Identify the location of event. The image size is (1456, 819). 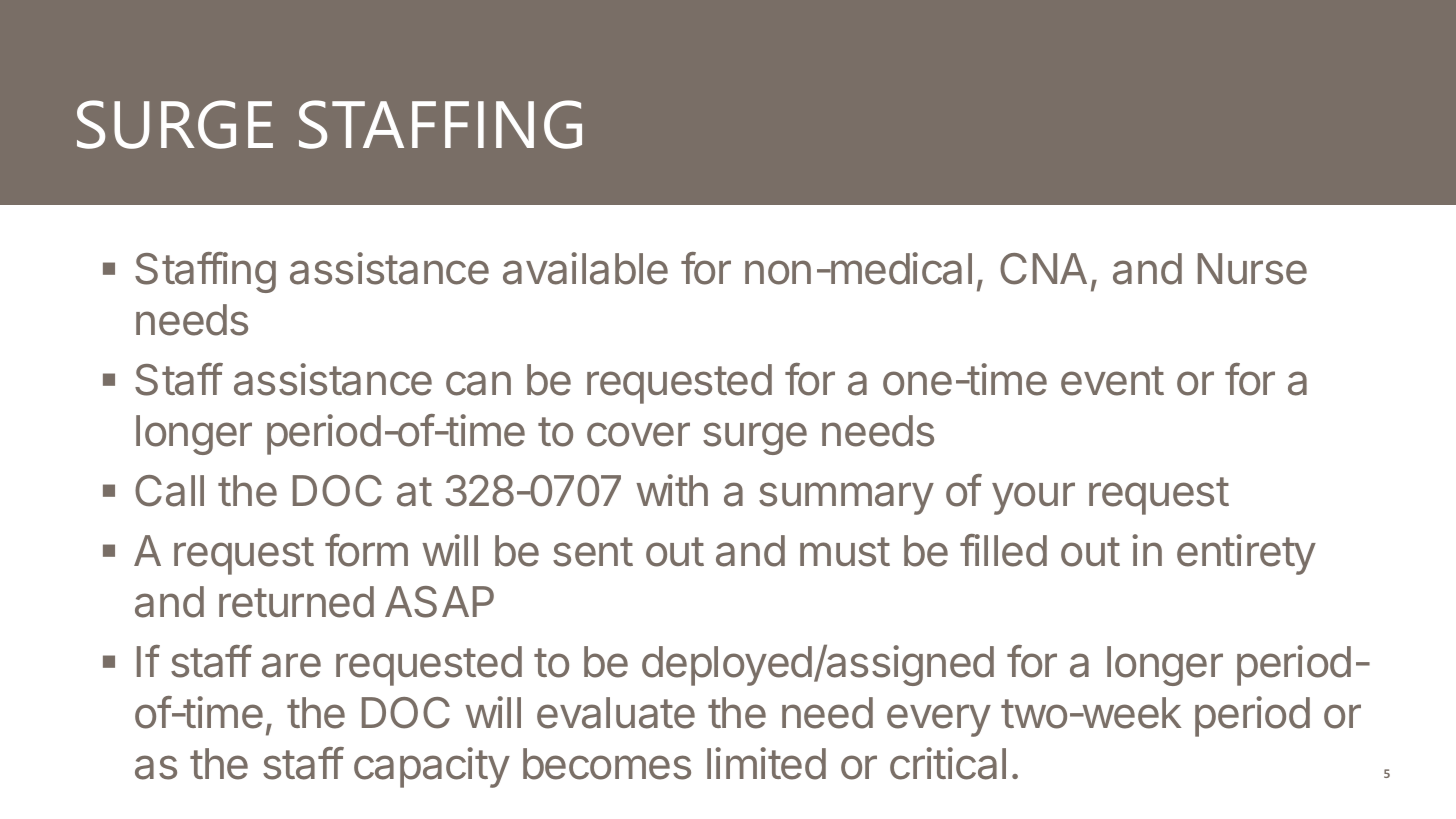
(1112, 381).
